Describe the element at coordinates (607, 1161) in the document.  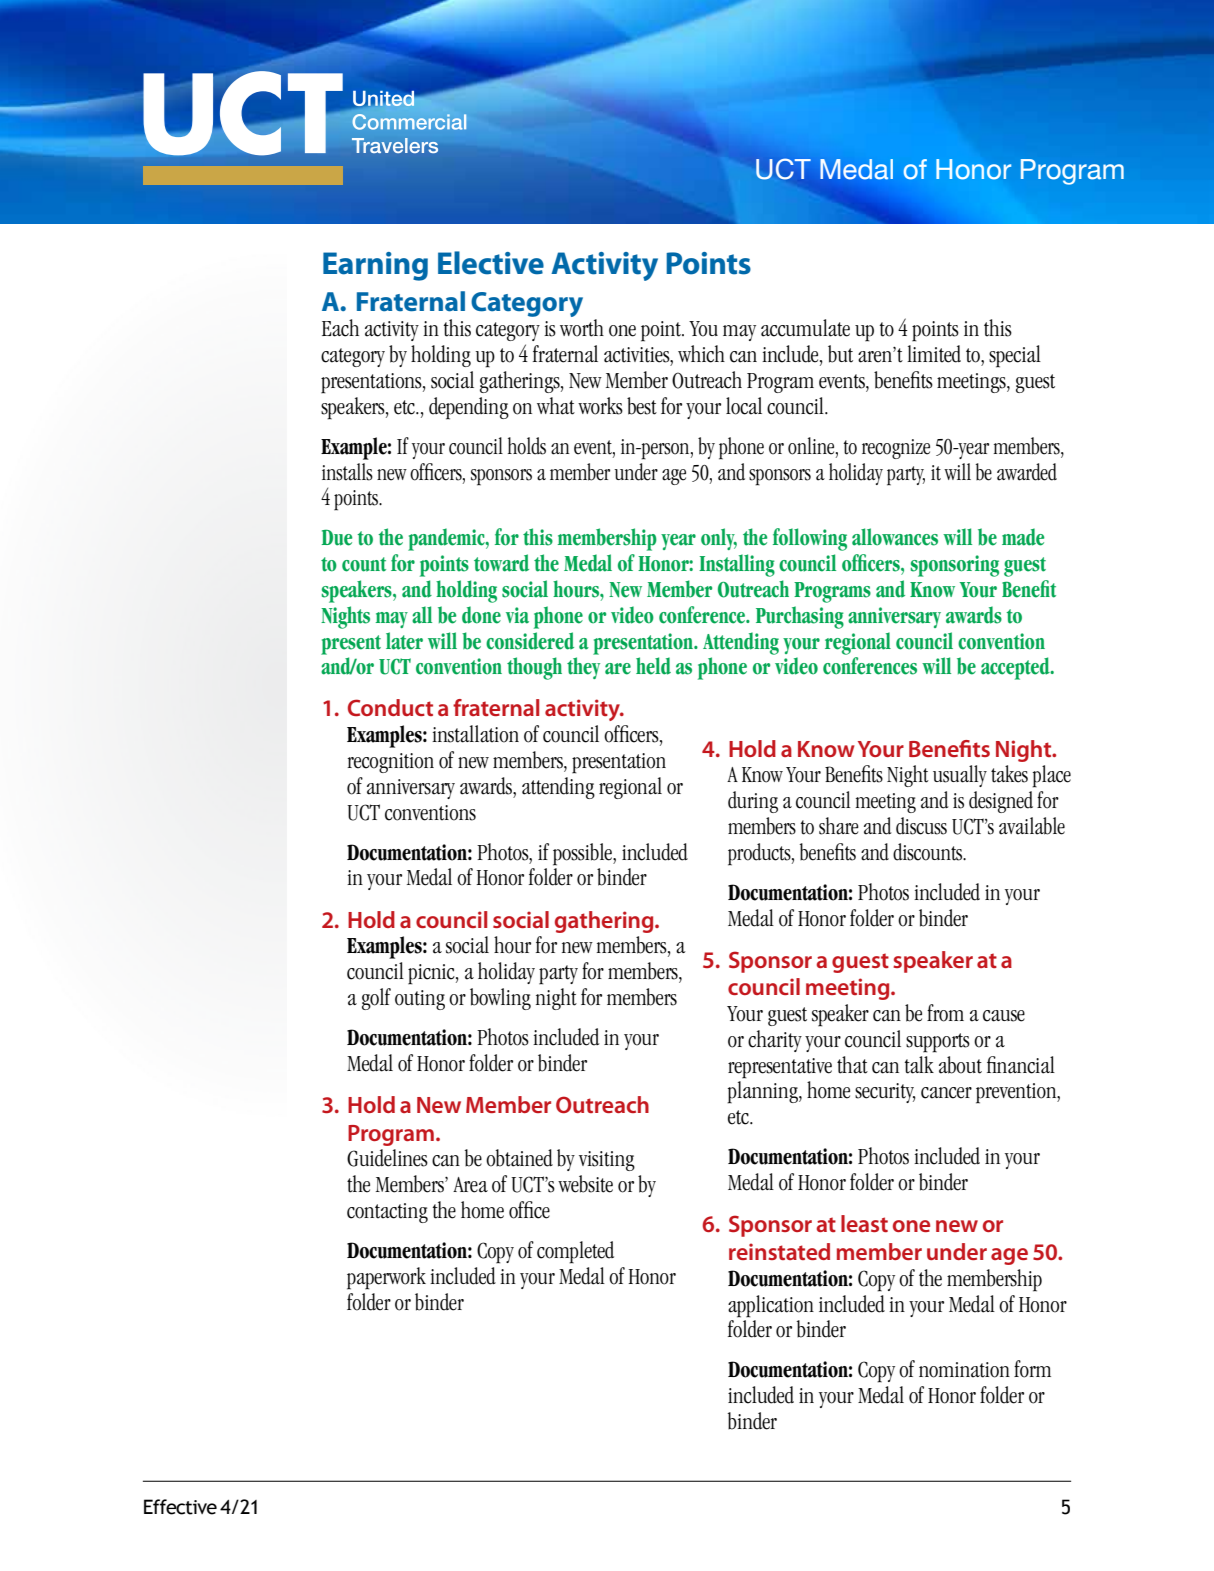
I see `visiting` at that location.
